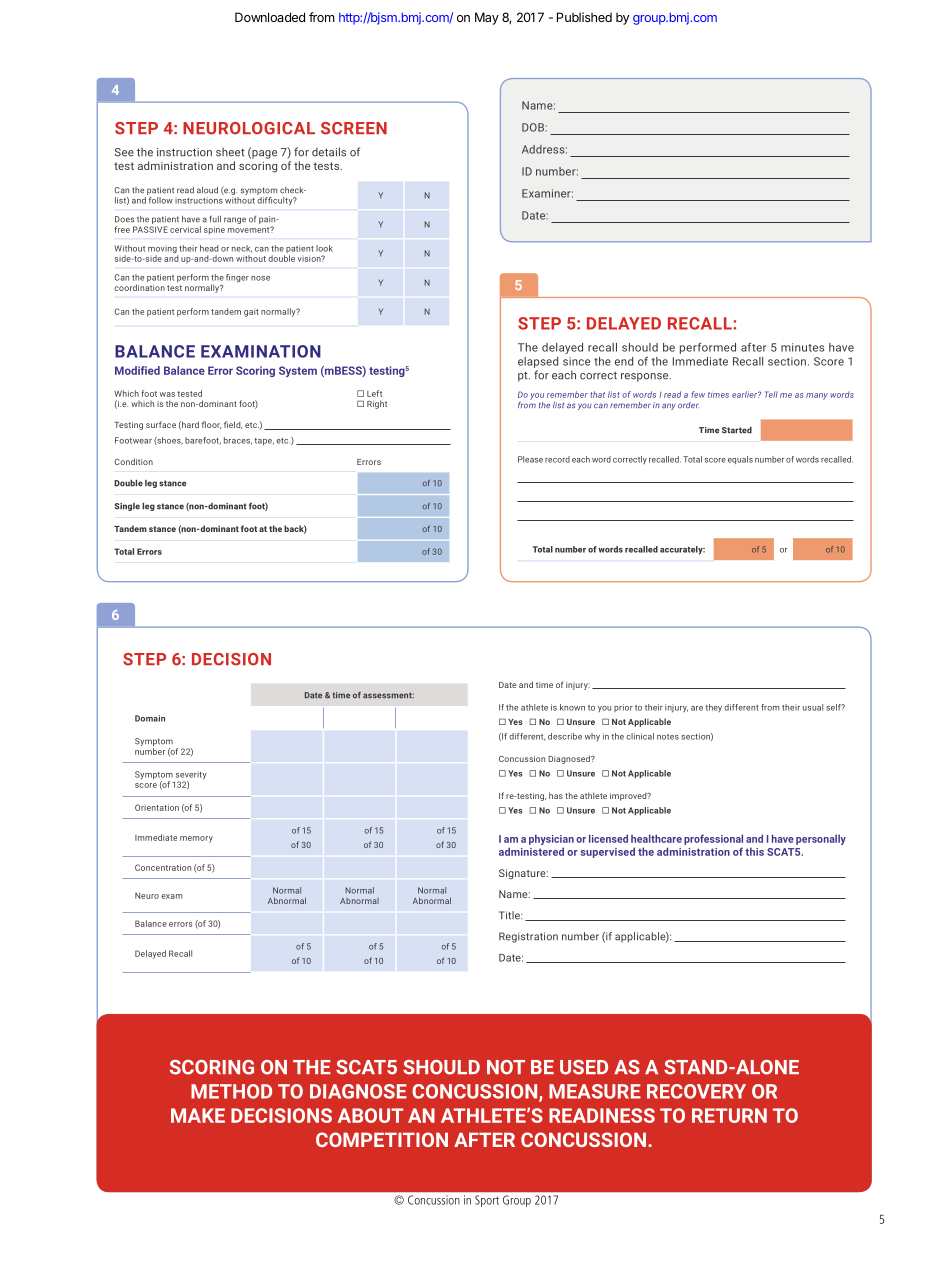  I want to click on describe, so click(565, 736).
